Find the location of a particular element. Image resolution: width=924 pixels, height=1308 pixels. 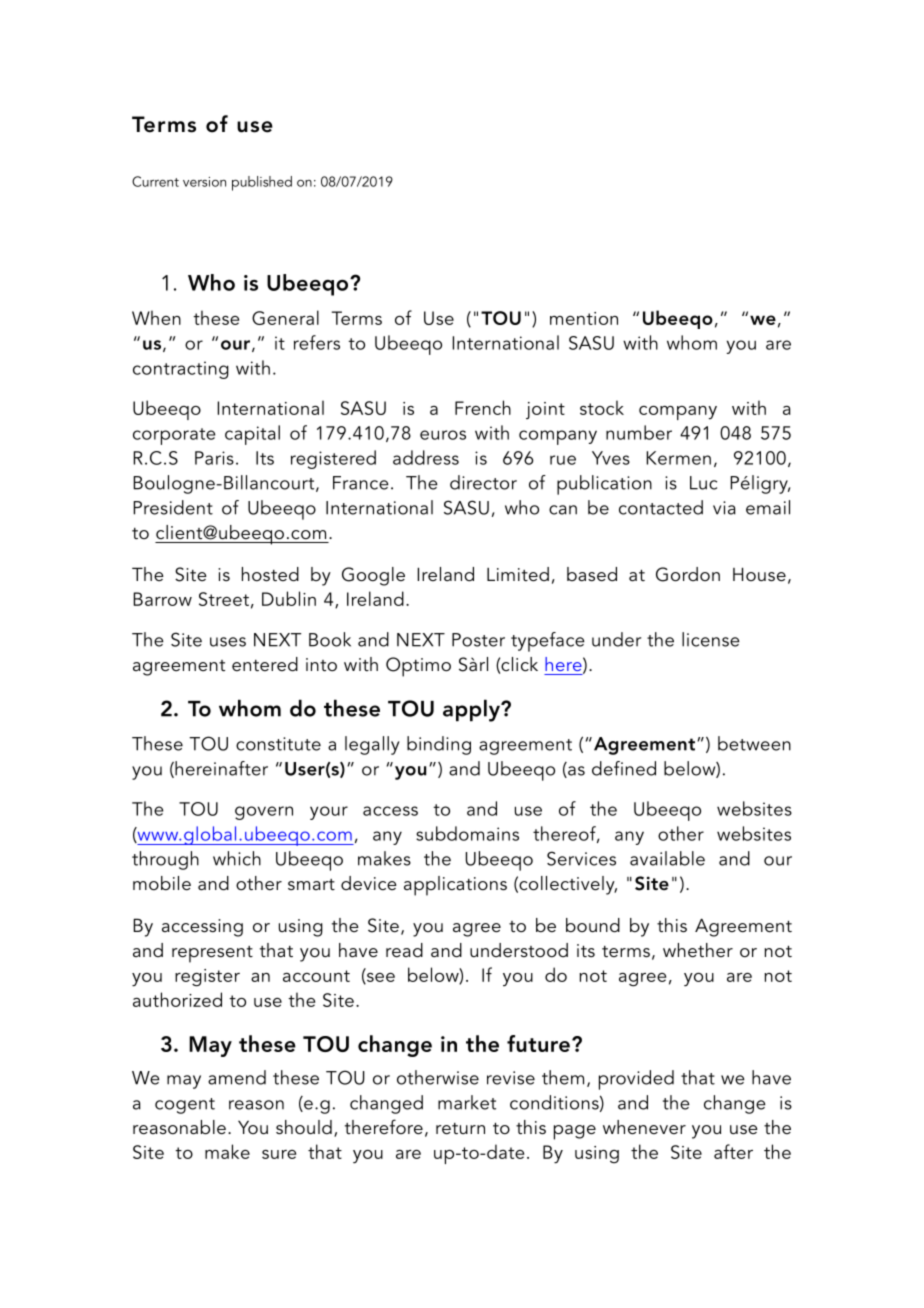

euros is located at coordinates (443, 435).
